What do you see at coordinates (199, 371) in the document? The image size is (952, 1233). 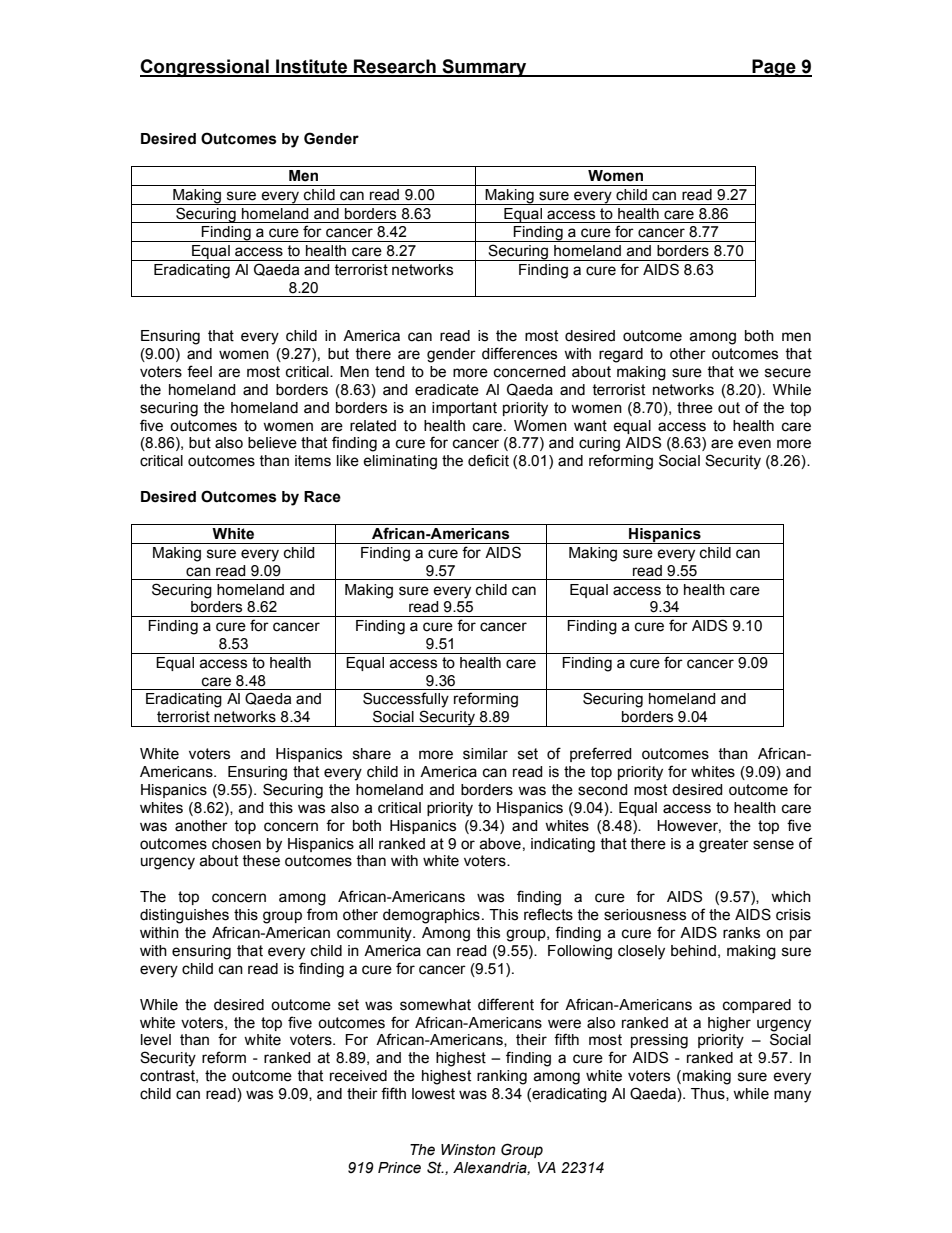 I see `feel` at bounding box center [199, 371].
